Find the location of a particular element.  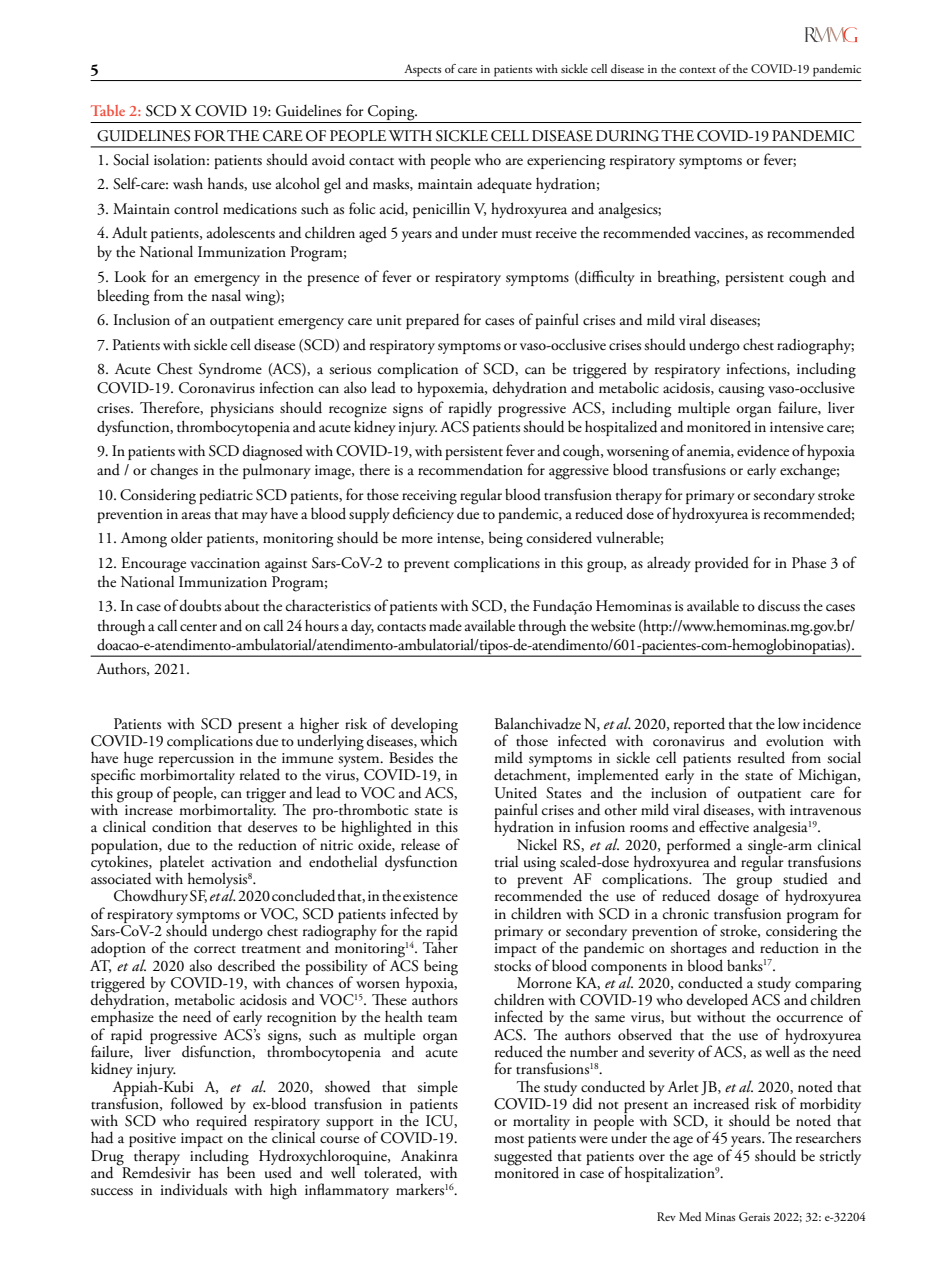

Table is located at coordinates (108, 110).
